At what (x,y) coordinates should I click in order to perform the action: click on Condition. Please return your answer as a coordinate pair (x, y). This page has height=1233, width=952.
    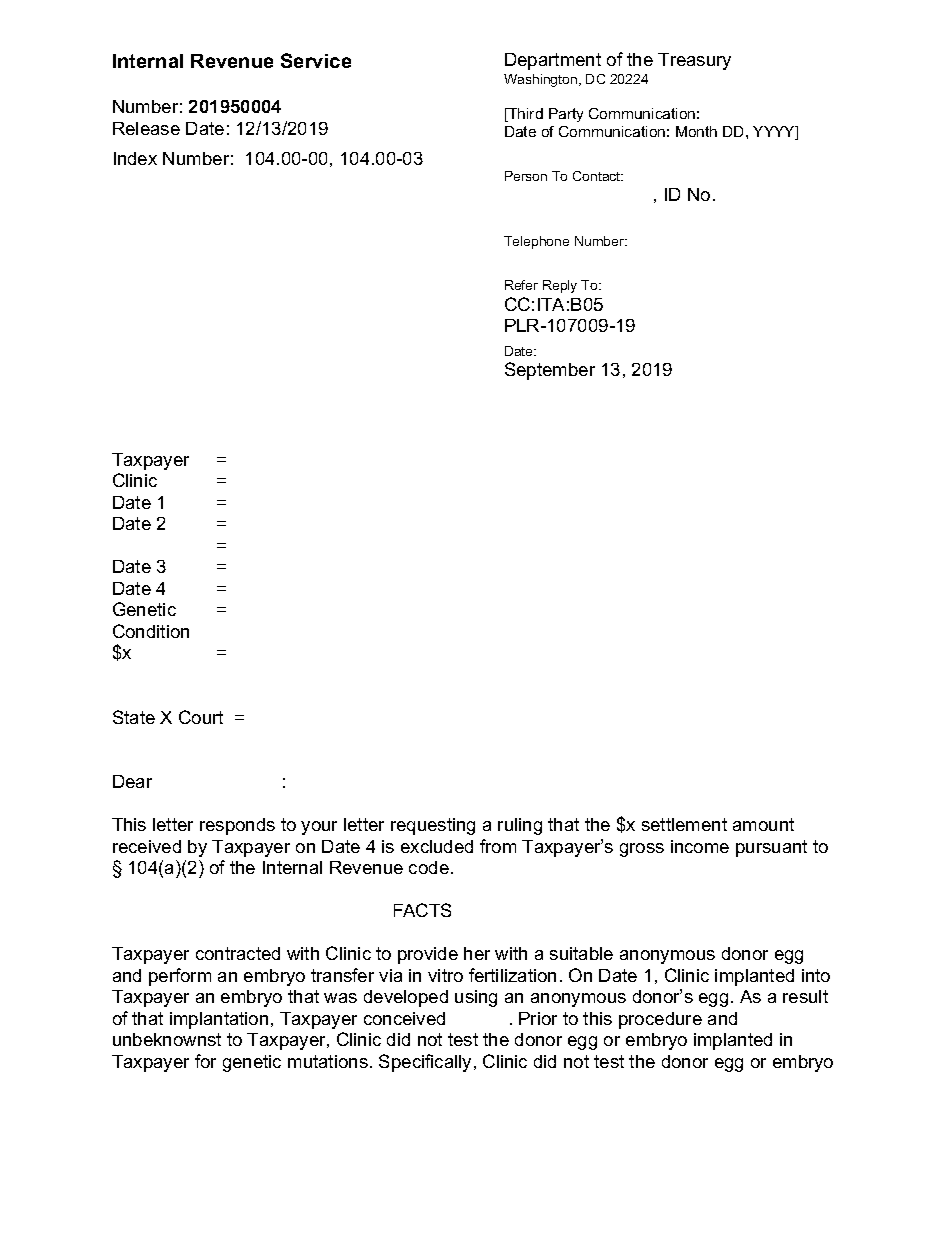
    Looking at the image, I should click on (151, 631).
